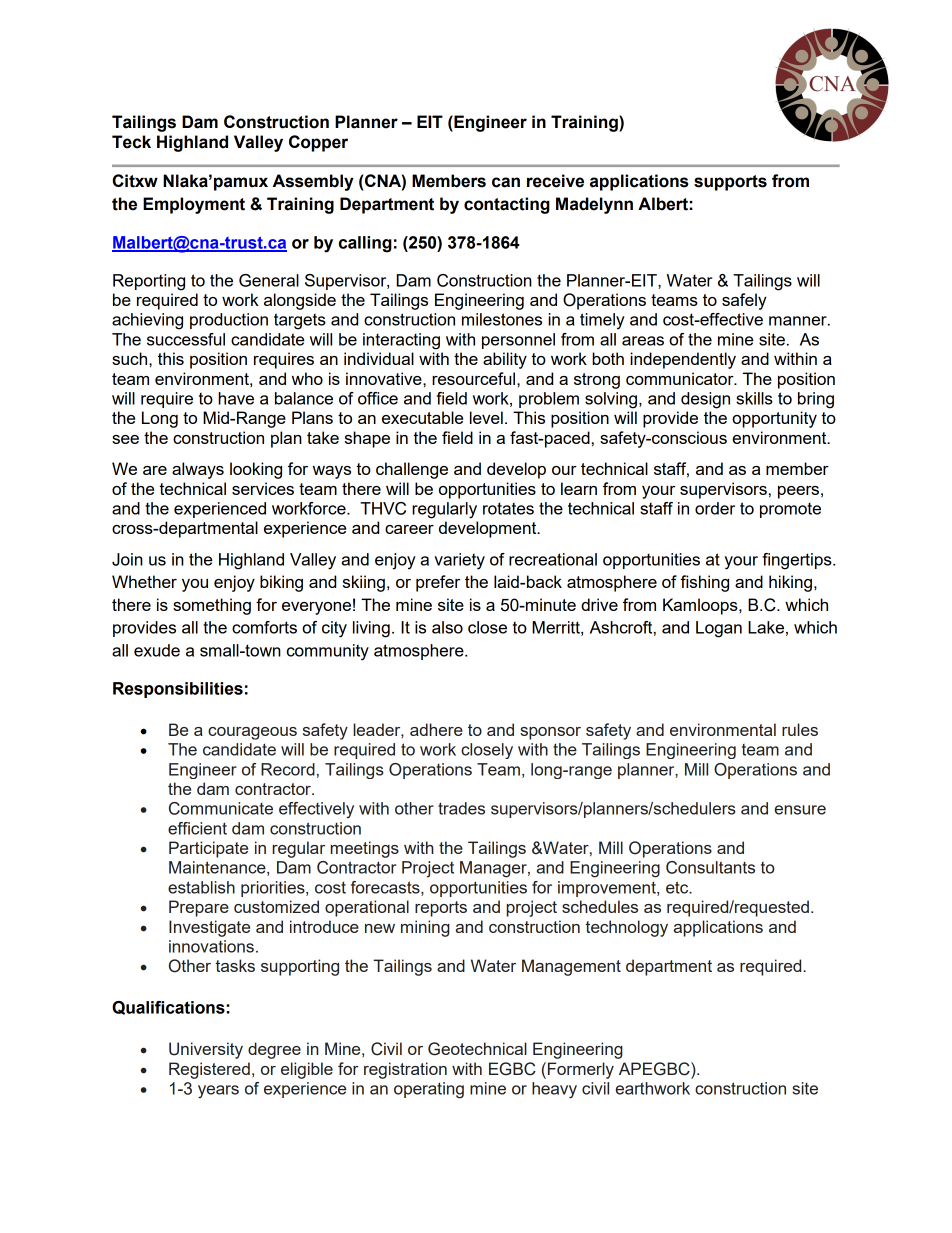 The image size is (952, 1233). Describe the element at coordinates (800, 729) in the screenshot. I see `rules` at that location.
